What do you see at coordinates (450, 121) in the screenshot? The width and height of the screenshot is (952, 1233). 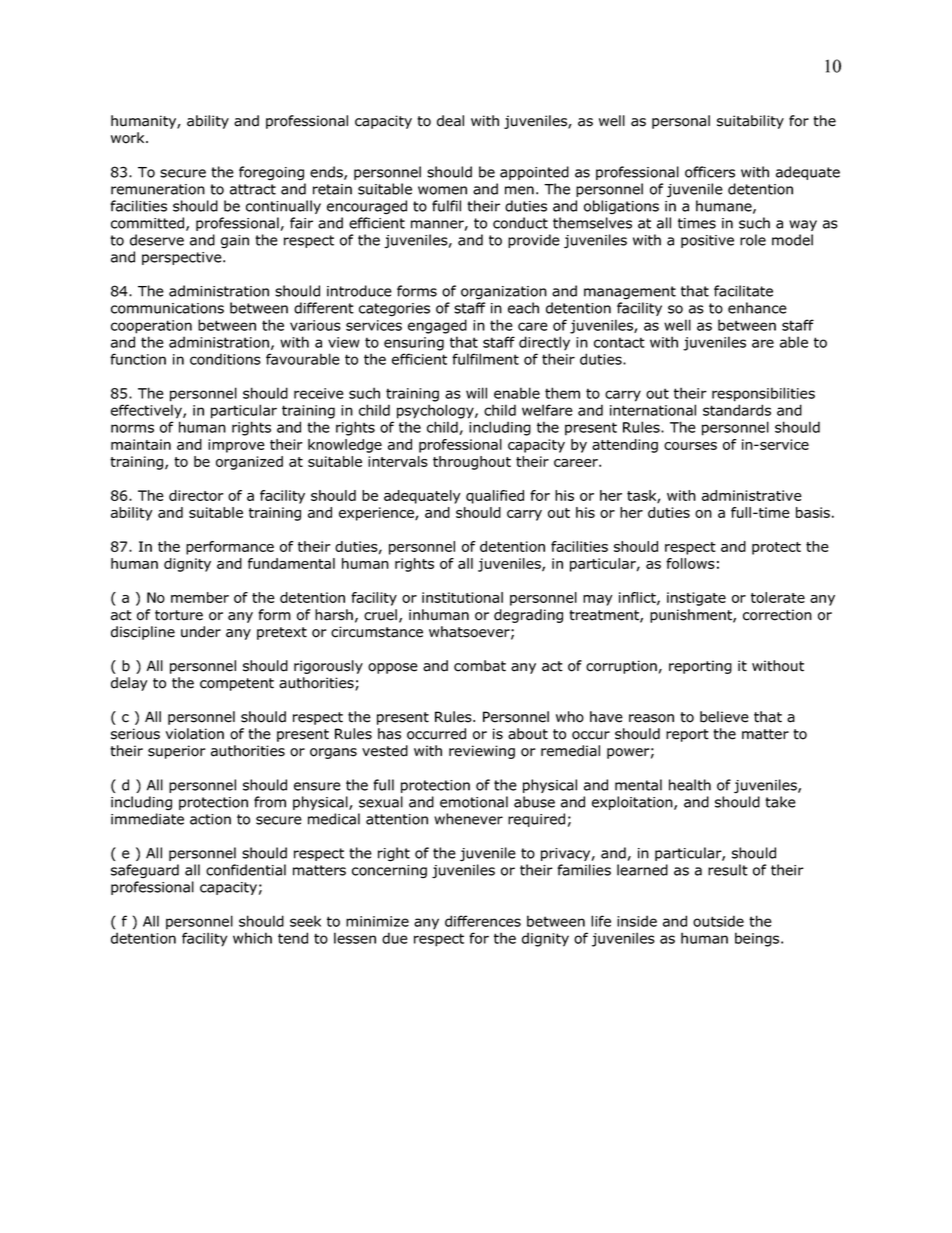 I see `deal` at bounding box center [450, 121].
